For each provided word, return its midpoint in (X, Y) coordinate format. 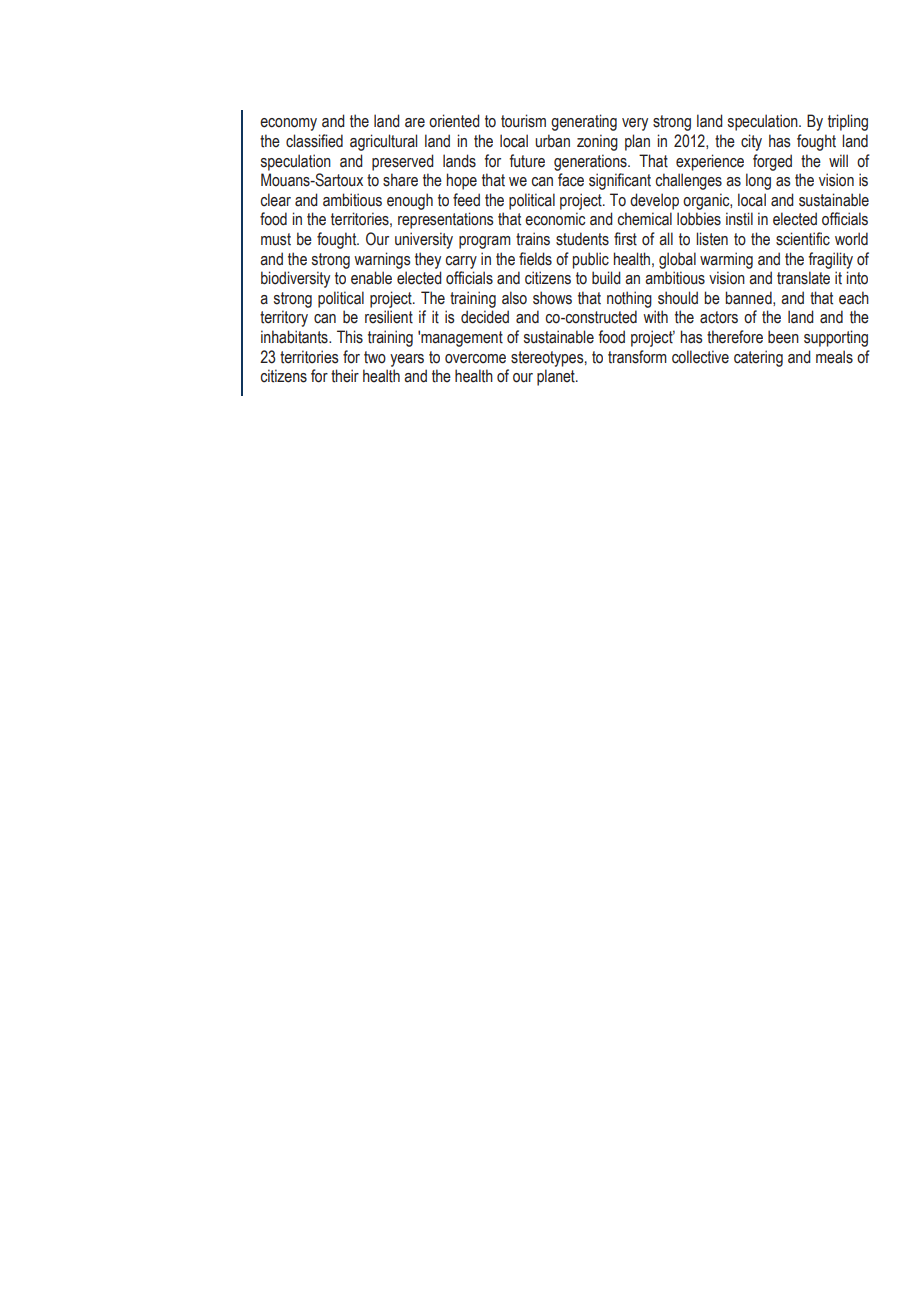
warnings (382, 260)
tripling (848, 122)
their (345, 376)
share (400, 180)
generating (584, 122)
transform (637, 357)
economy (288, 124)
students (582, 239)
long (758, 181)
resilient (389, 317)
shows (552, 298)
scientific (803, 239)
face (571, 180)
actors (719, 317)
